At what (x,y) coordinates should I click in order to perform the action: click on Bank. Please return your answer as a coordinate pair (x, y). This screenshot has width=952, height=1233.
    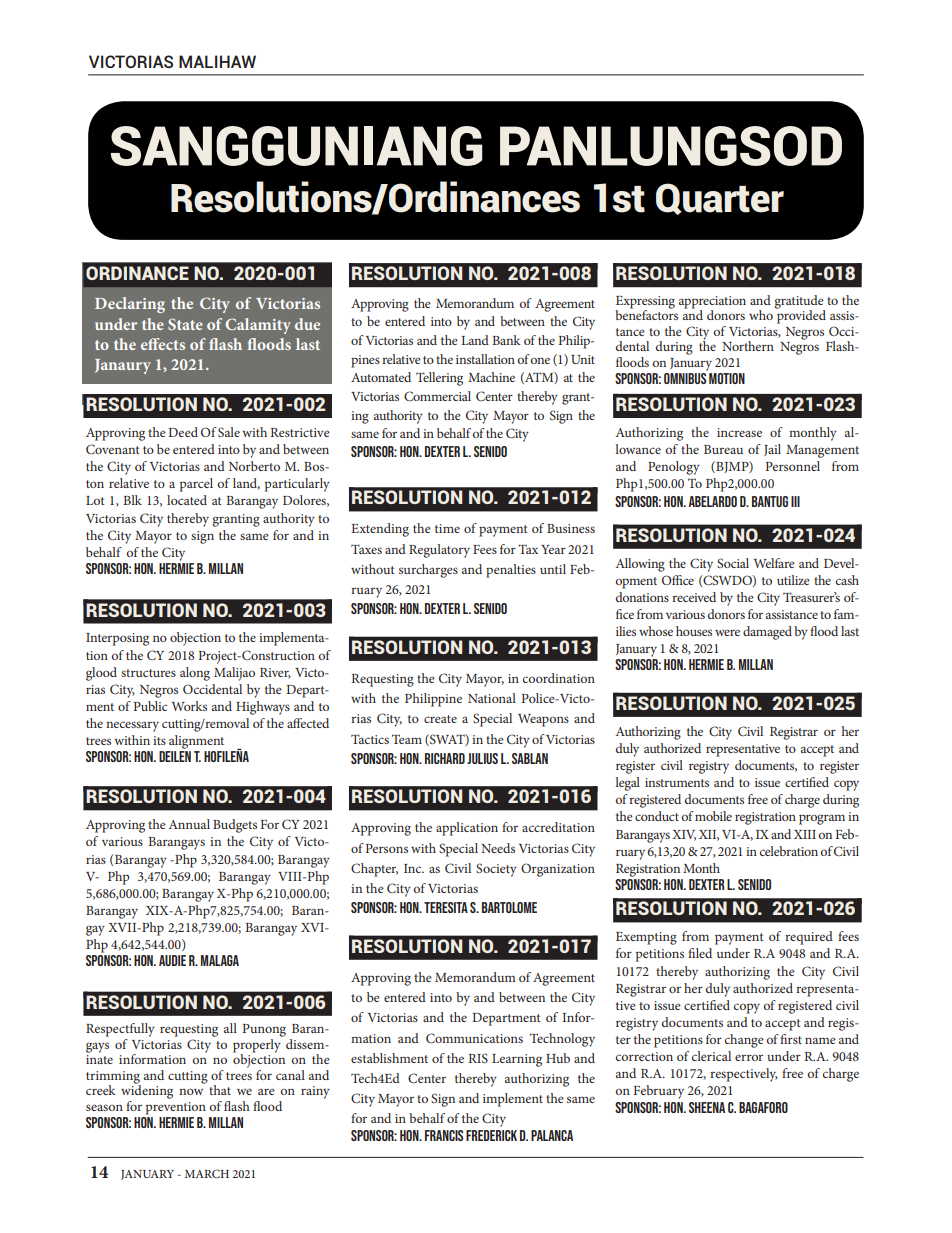
    Looking at the image, I should click on (506, 340).
